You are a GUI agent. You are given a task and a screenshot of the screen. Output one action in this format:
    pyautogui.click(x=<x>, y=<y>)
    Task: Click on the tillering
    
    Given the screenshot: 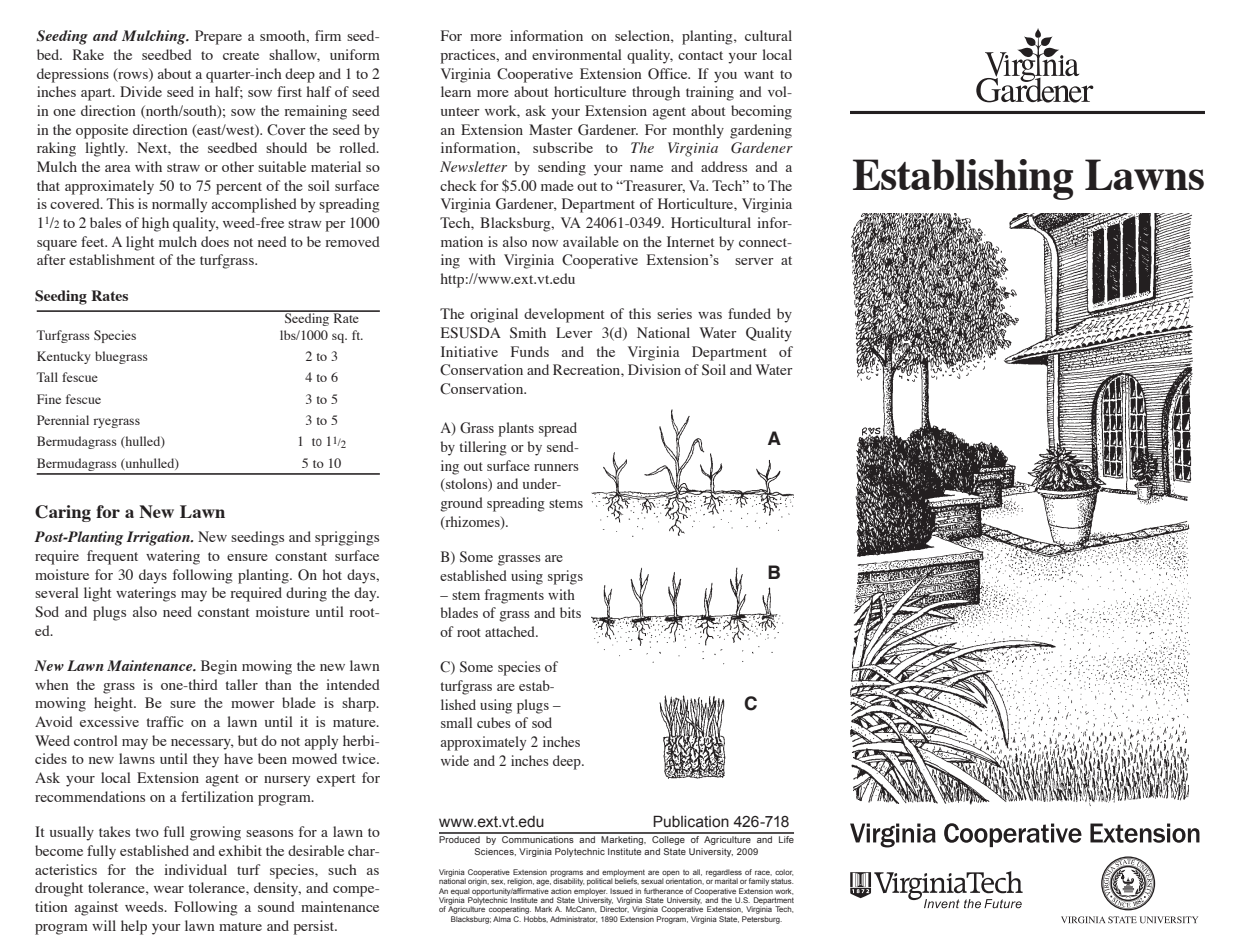 What is the action you would take?
    pyautogui.click(x=483, y=448)
